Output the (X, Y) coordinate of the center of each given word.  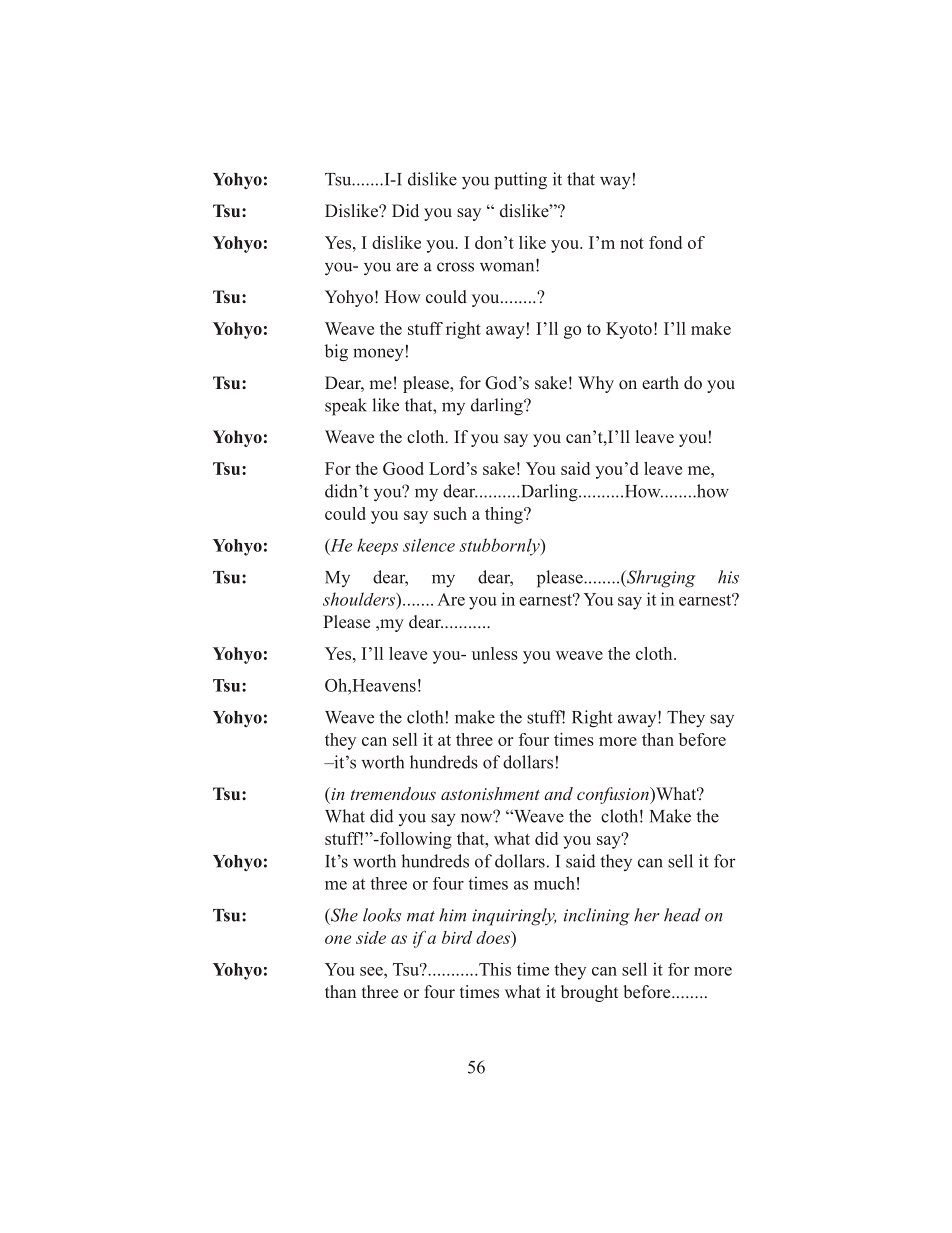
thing (505, 515)
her (646, 915)
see (372, 971)
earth (660, 383)
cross (455, 267)
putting (520, 181)
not (632, 243)
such (450, 513)
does (494, 937)
